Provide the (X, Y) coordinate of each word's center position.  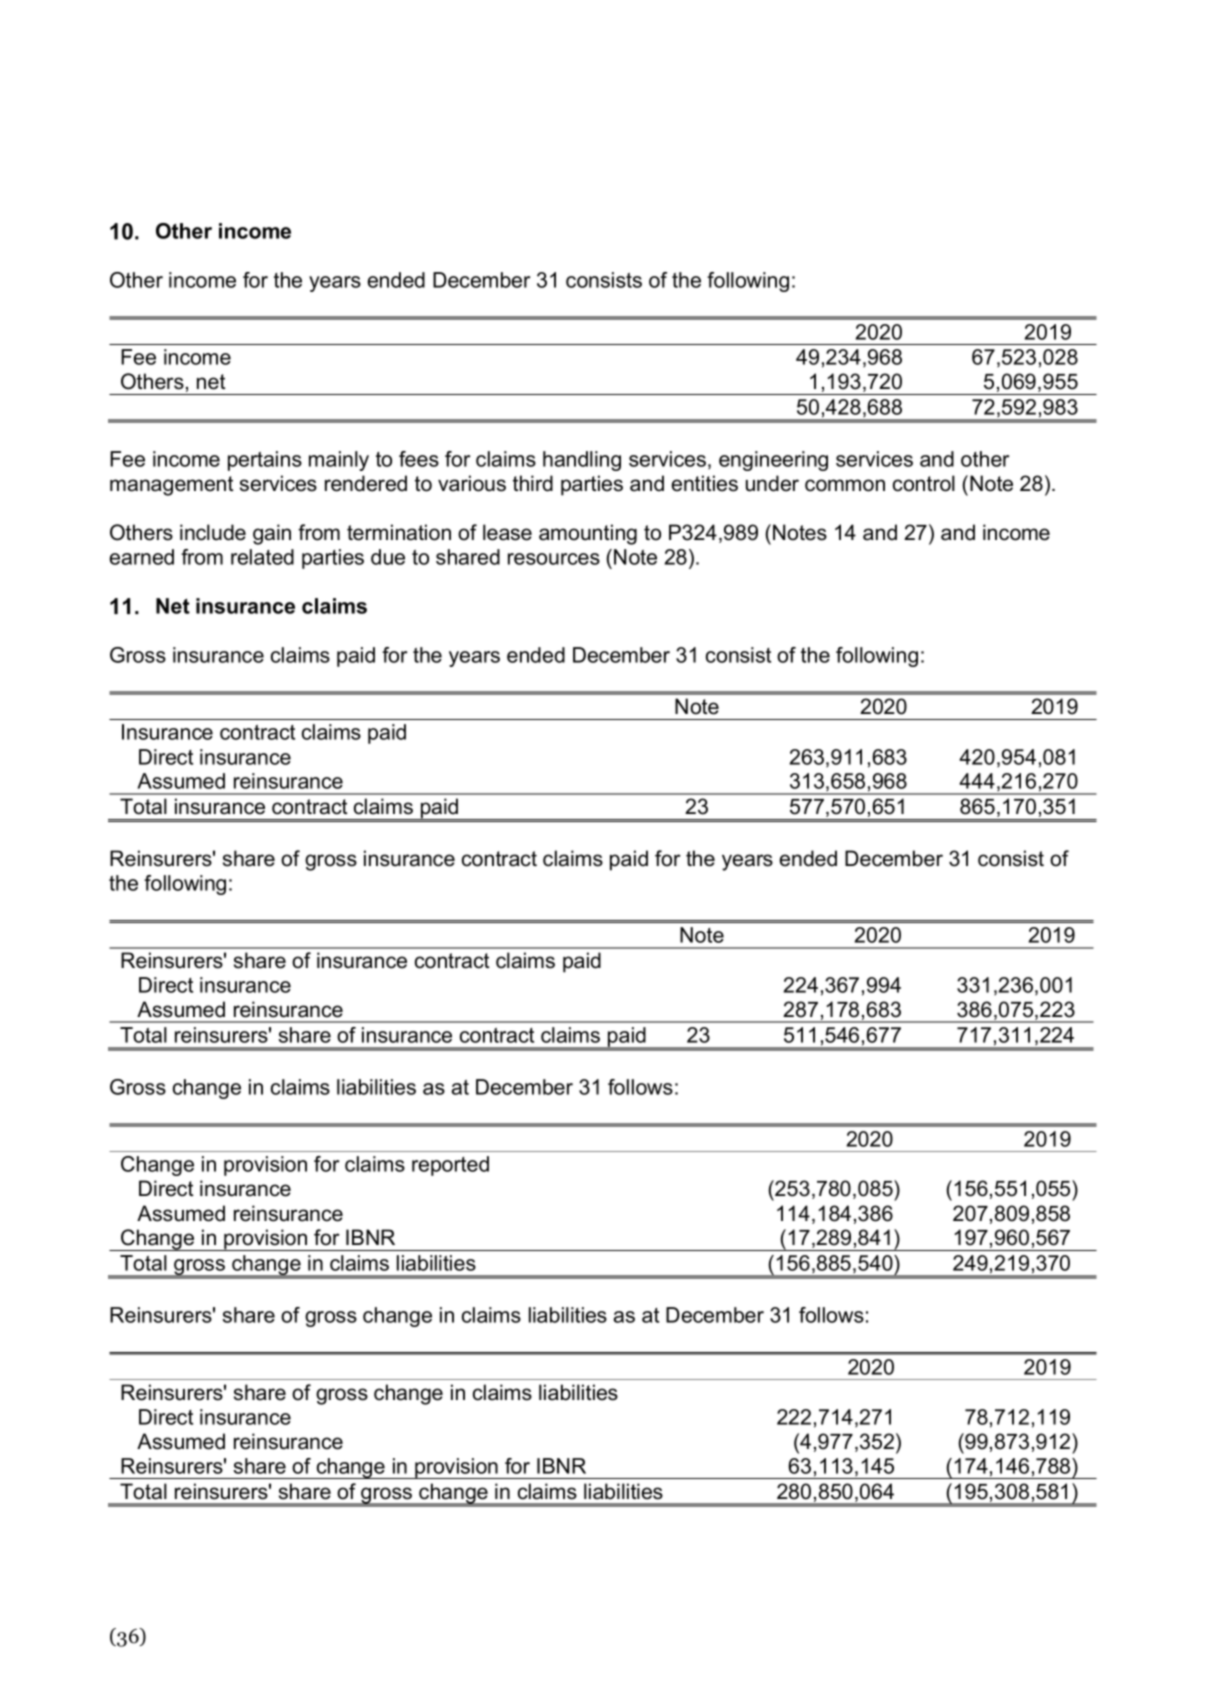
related (262, 557)
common (845, 485)
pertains (265, 461)
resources (554, 559)
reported (450, 1166)
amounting (588, 534)
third (533, 483)
